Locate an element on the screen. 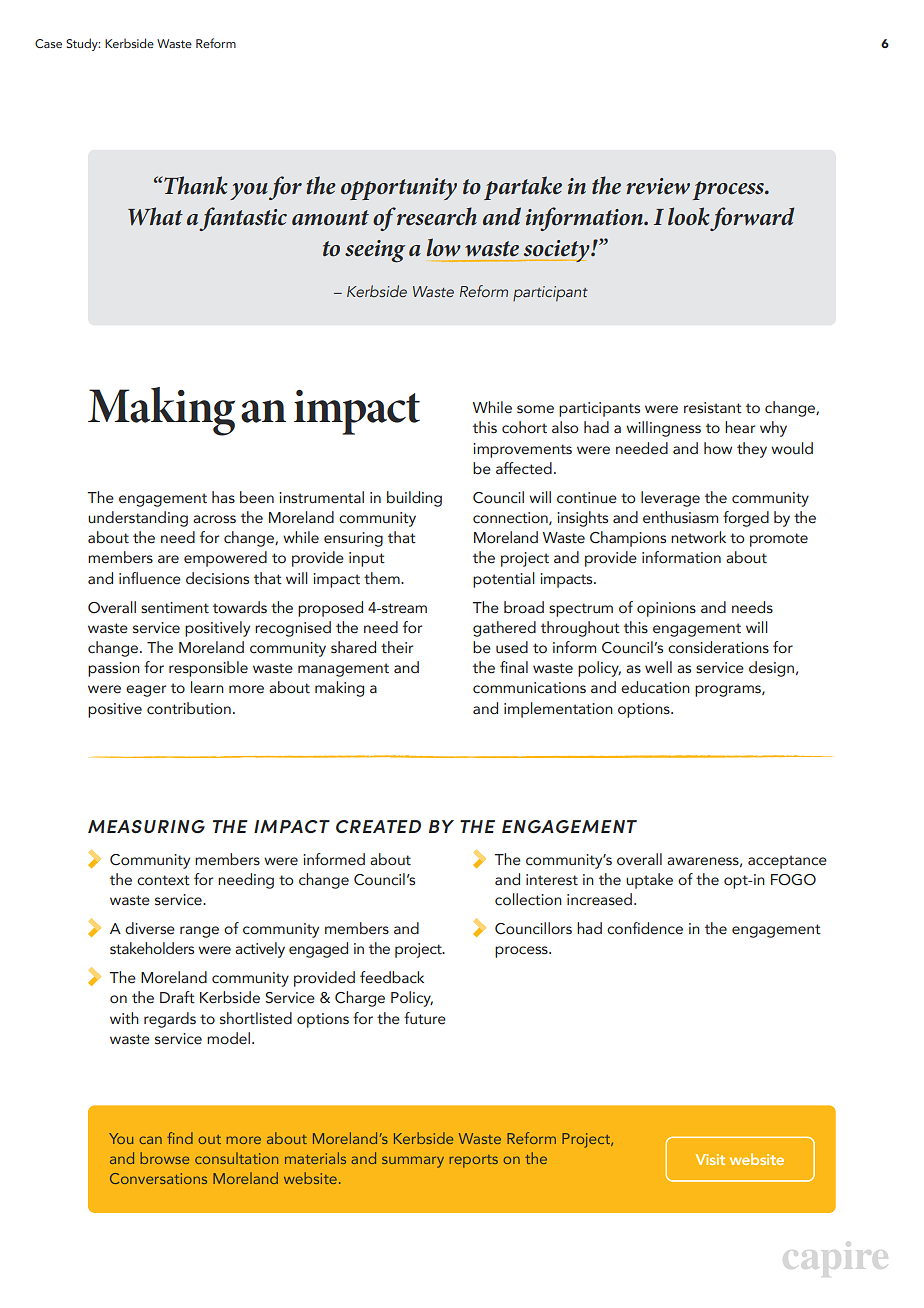 The image size is (924, 1308). can is located at coordinates (151, 1140).
